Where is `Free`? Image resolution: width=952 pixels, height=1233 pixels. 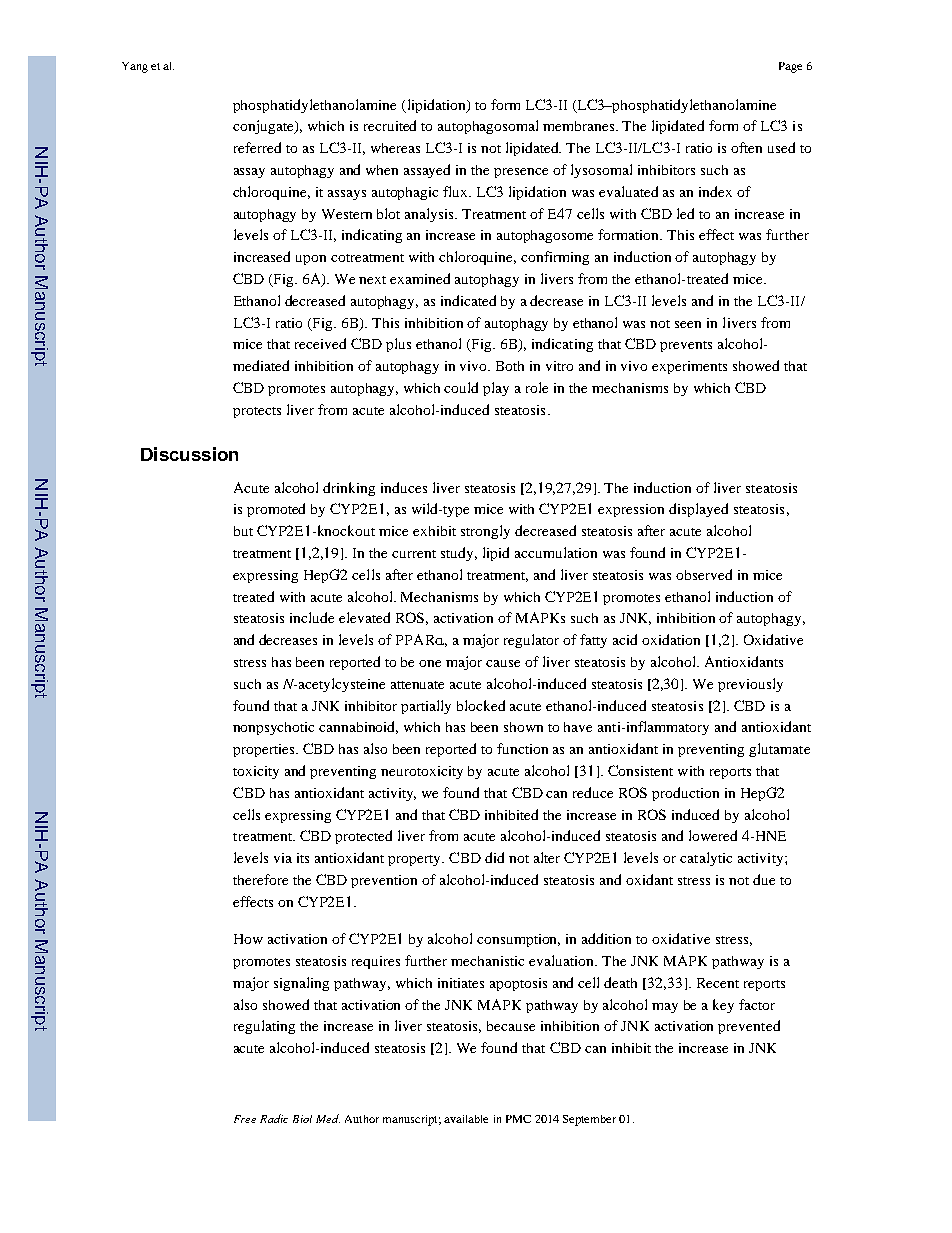 Free is located at coordinates (245, 1119).
